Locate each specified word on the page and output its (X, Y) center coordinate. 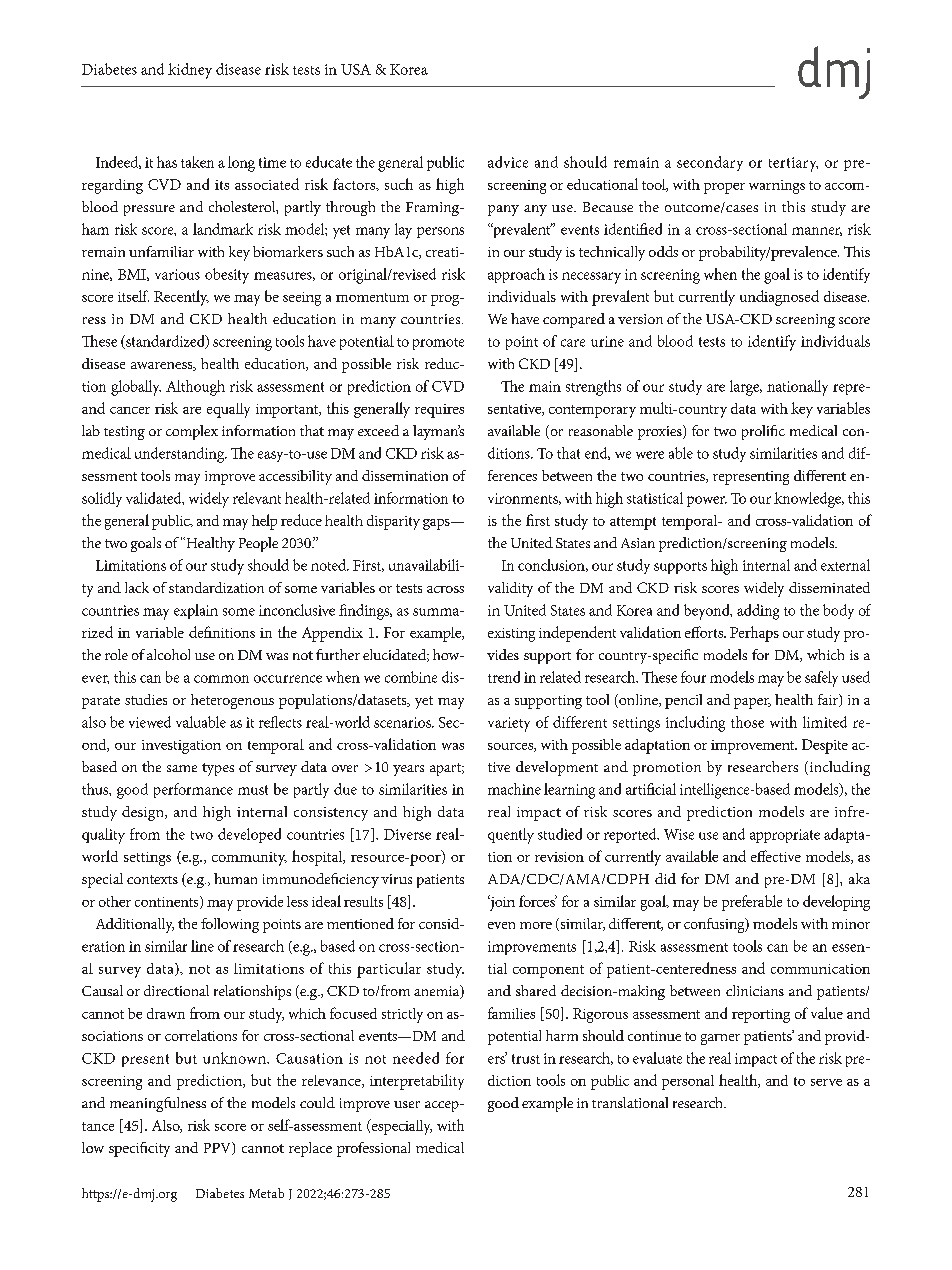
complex (192, 432)
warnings (777, 187)
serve (826, 1082)
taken (197, 162)
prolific (763, 432)
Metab (266, 1193)
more (536, 925)
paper (752, 703)
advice (508, 162)
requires (439, 411)
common (221, 679)
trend (504, 677)
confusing (715, 925)
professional (373, 1149)
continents (168, 902)
